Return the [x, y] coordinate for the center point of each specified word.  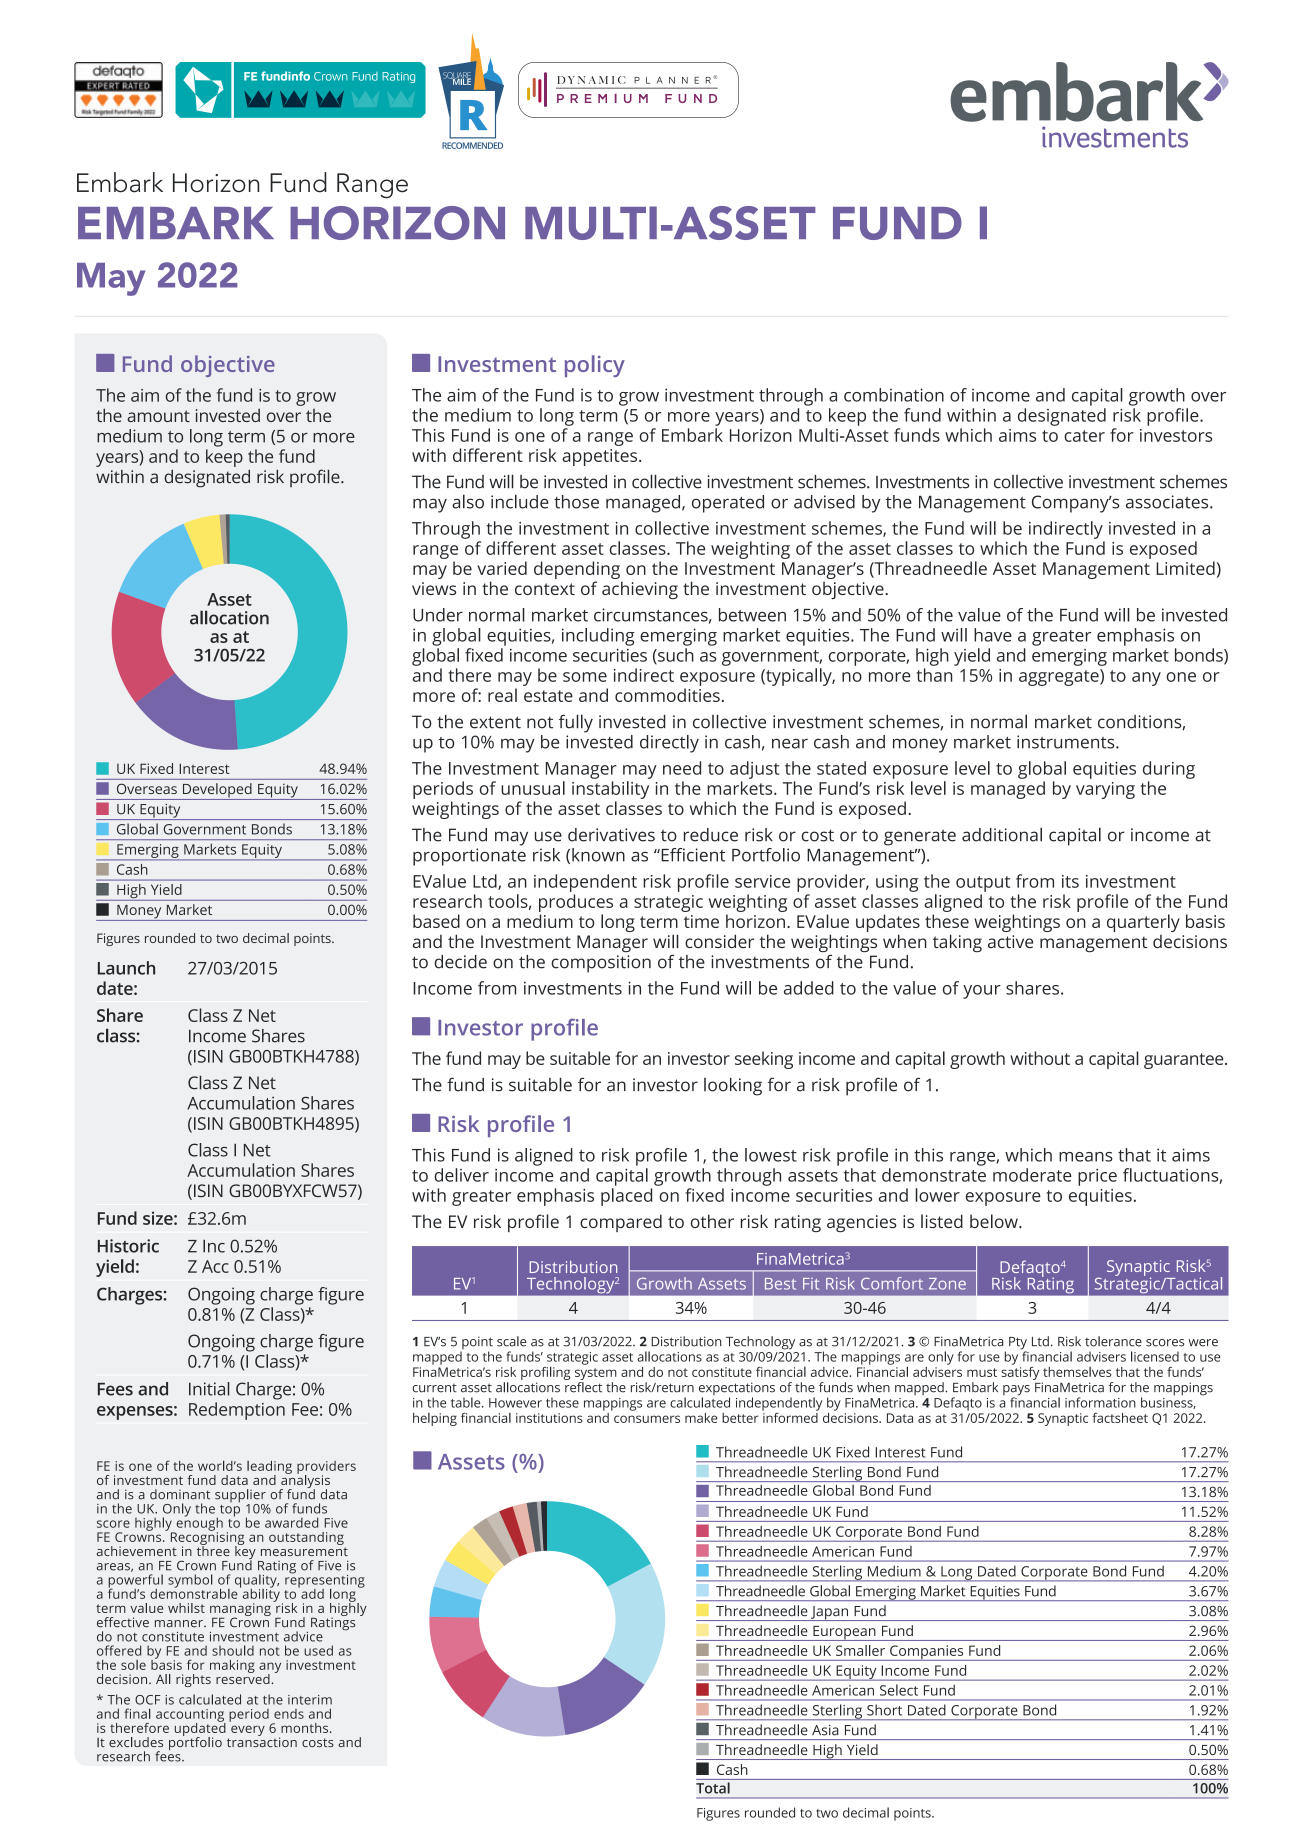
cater [1084, 436]
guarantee [1185, 1061]
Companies [927, 1653]
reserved [243, 1678]
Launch [126, 968]
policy [595, 366]
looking [733, 1087]
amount [158, 416]
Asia [825, 1730]
